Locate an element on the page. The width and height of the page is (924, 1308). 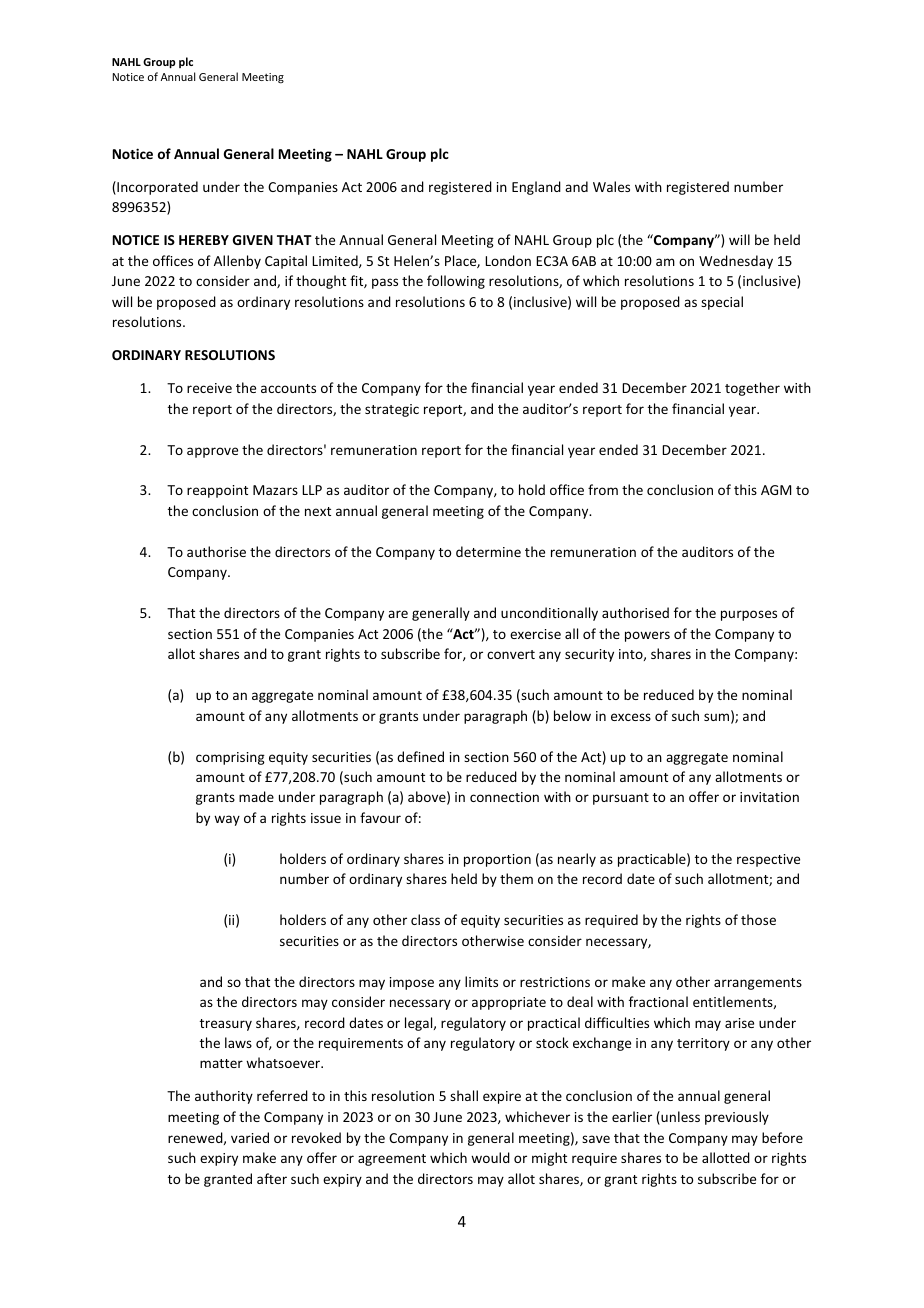
respective is located at coordinates (768, 860).
